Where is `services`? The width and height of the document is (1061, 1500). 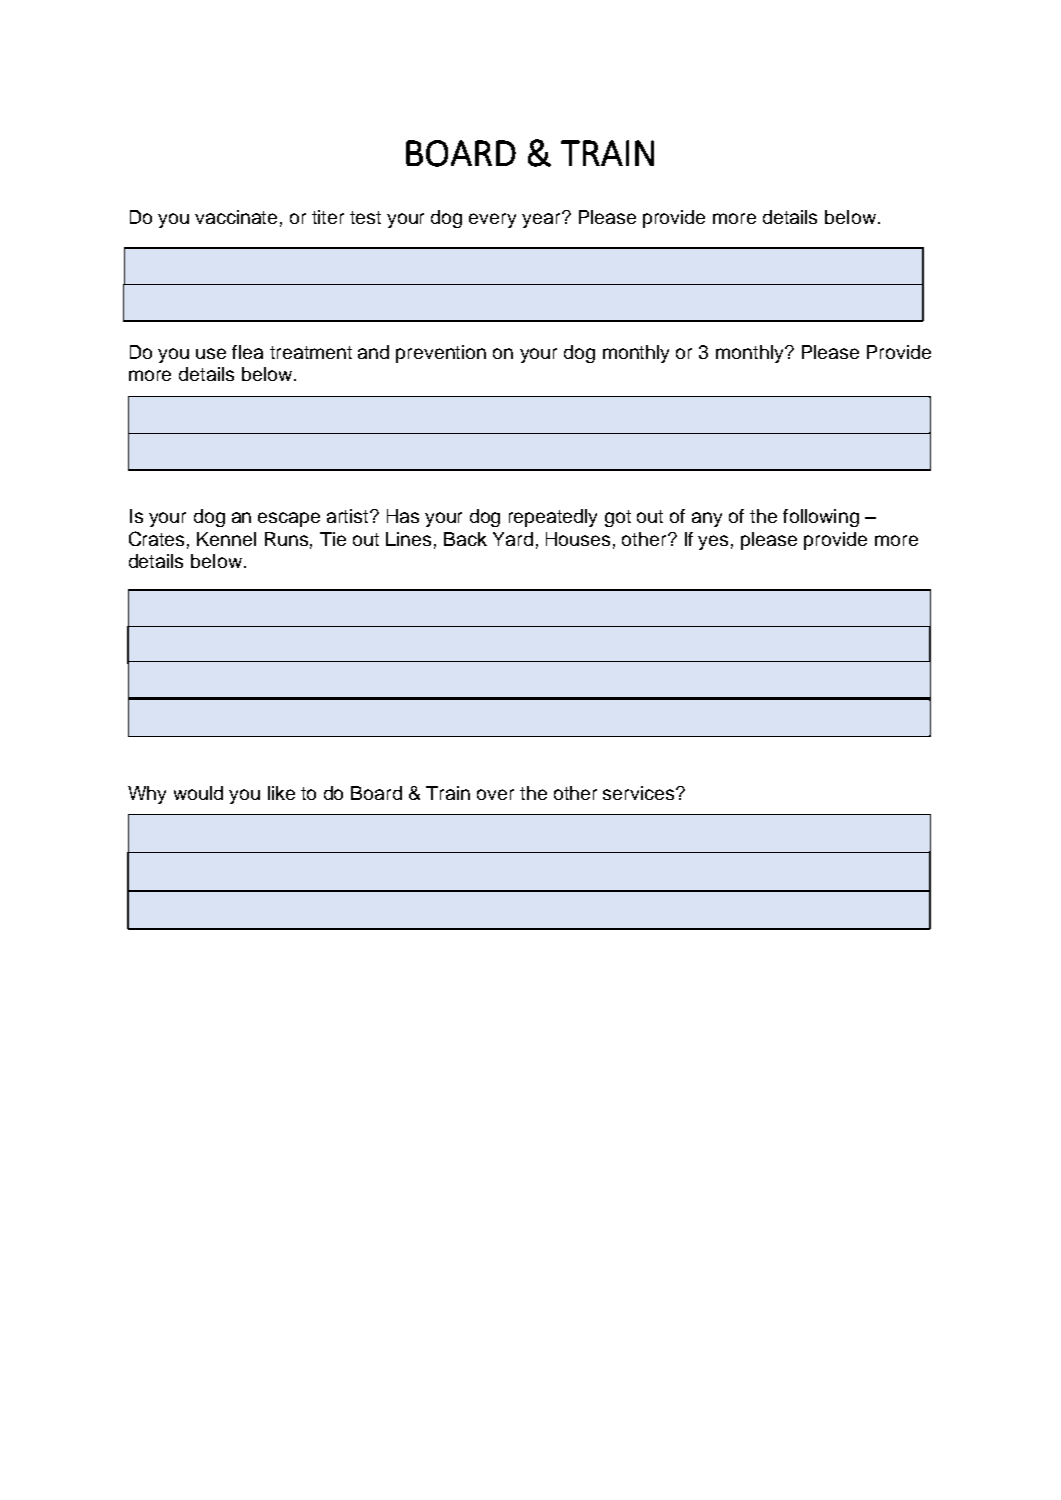 services is located at coordinates (640, 793).
